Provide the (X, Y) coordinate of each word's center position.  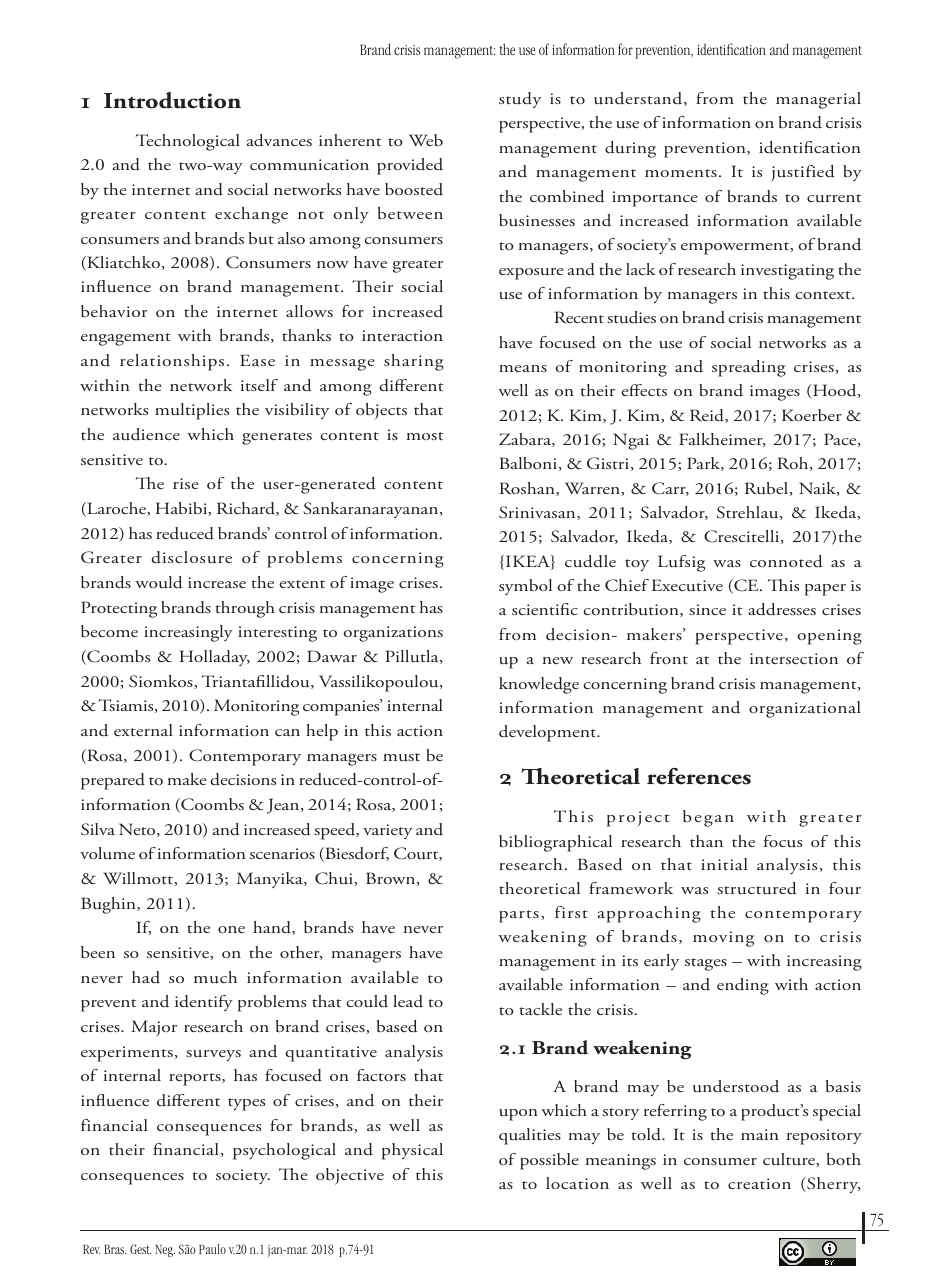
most (425, 436)
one (231, 929)
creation (759, 1183)
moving (723, 939)
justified (803, 173)
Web (426, 140)
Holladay (215, 658)
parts (519, 916)
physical (412, 1151)
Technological (188, 142)
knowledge (539, 685)
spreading (749, 368)
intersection (794, 658)
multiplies (192, 411)
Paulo (212, 1249)
